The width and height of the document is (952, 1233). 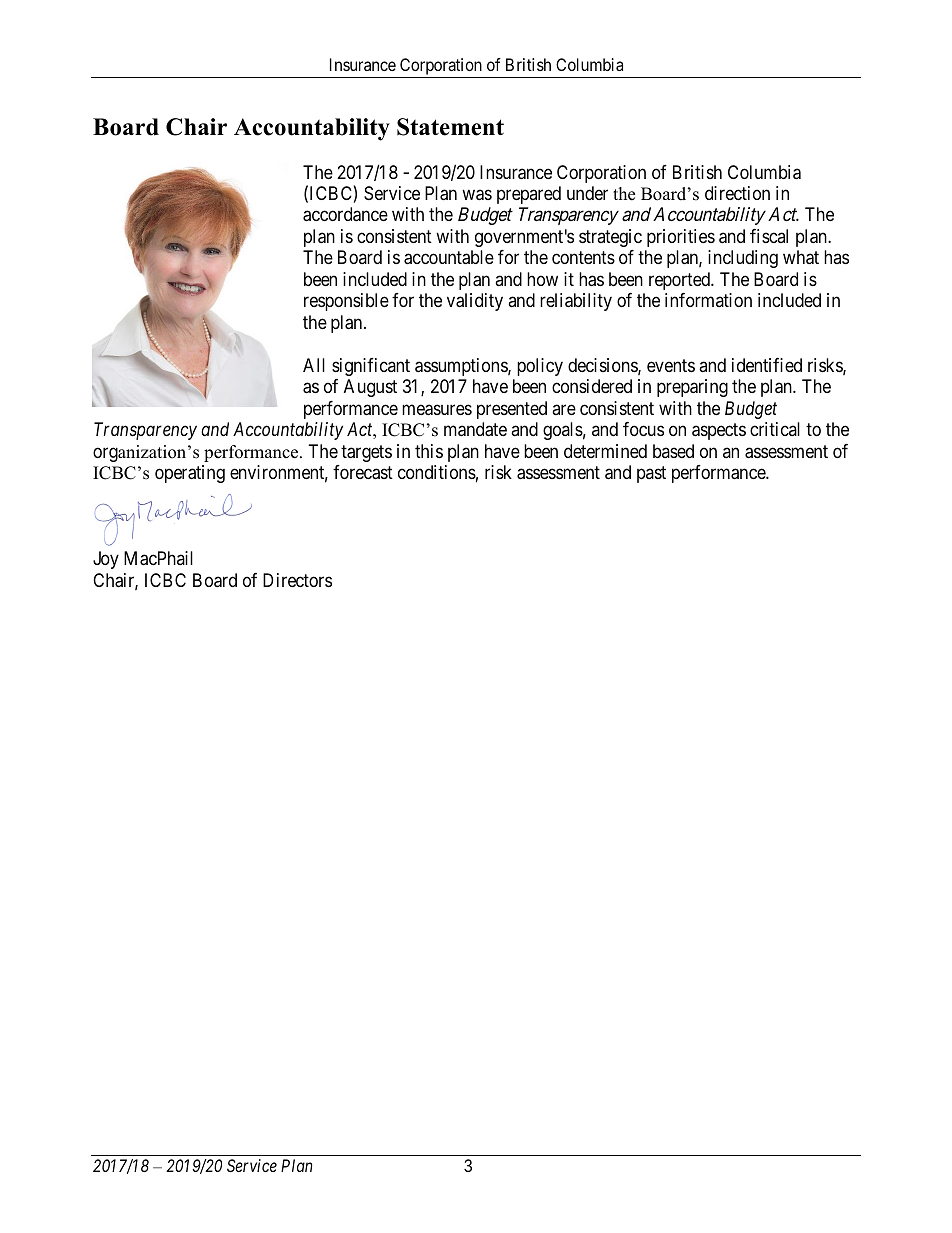 What do you see at coordinates (106, 560) in the document?
I see `Joy` at bounding box center [106, 560].
